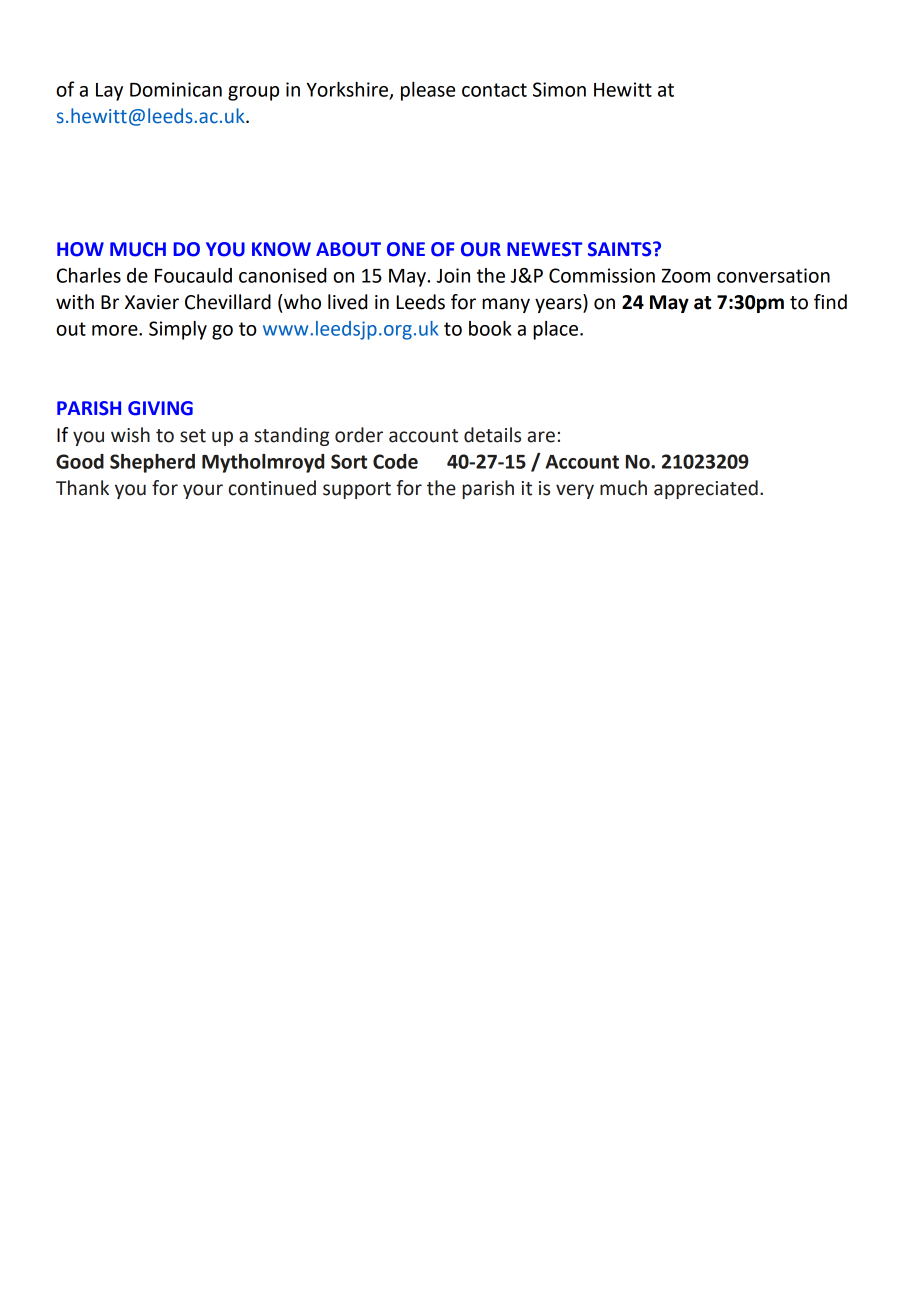  What do you see at coordinates (453, 275) in the screenshot?
I see `Join` at bounding box center [453, 275].
